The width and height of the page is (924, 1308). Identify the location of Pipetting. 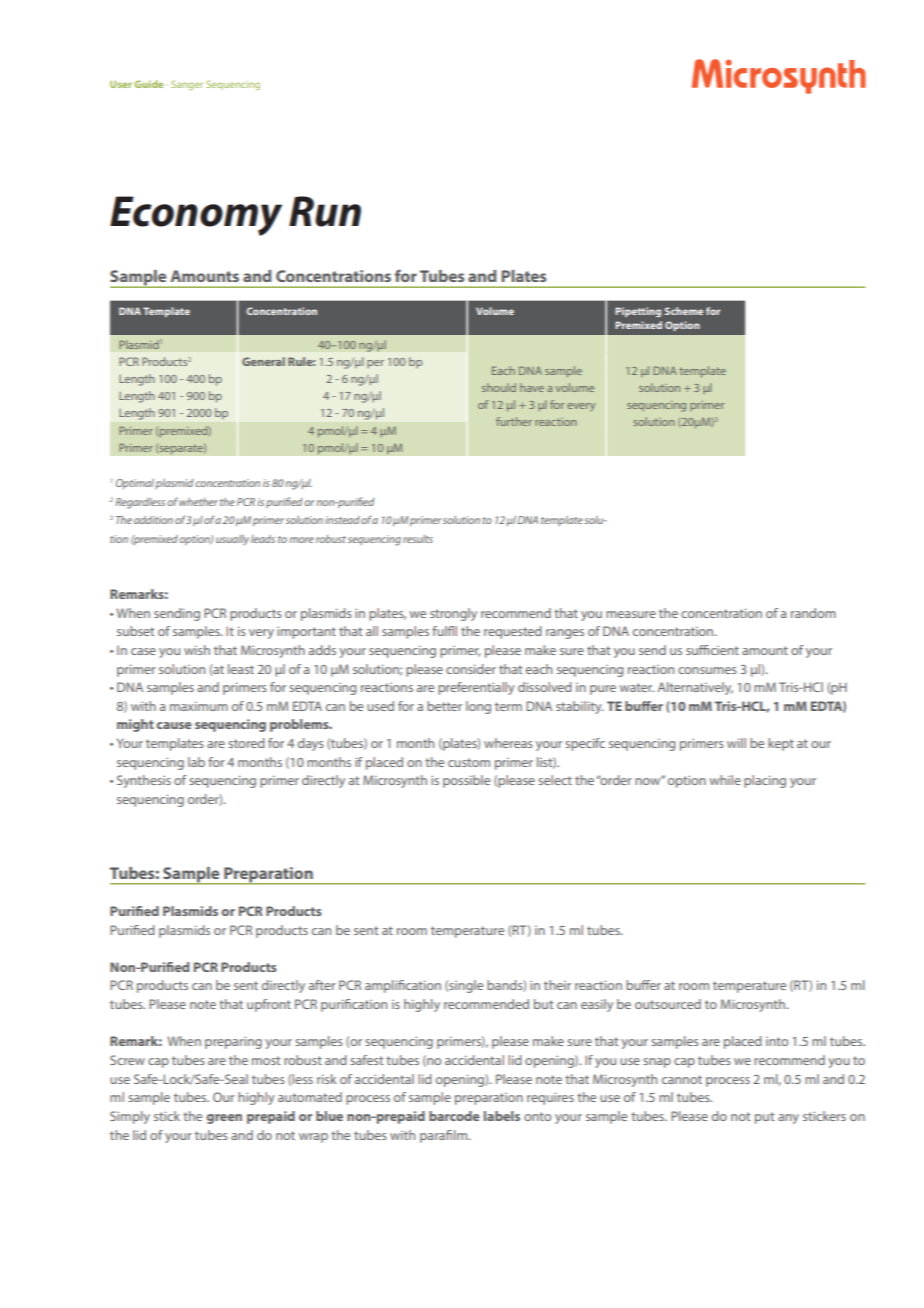
(638, 312).
